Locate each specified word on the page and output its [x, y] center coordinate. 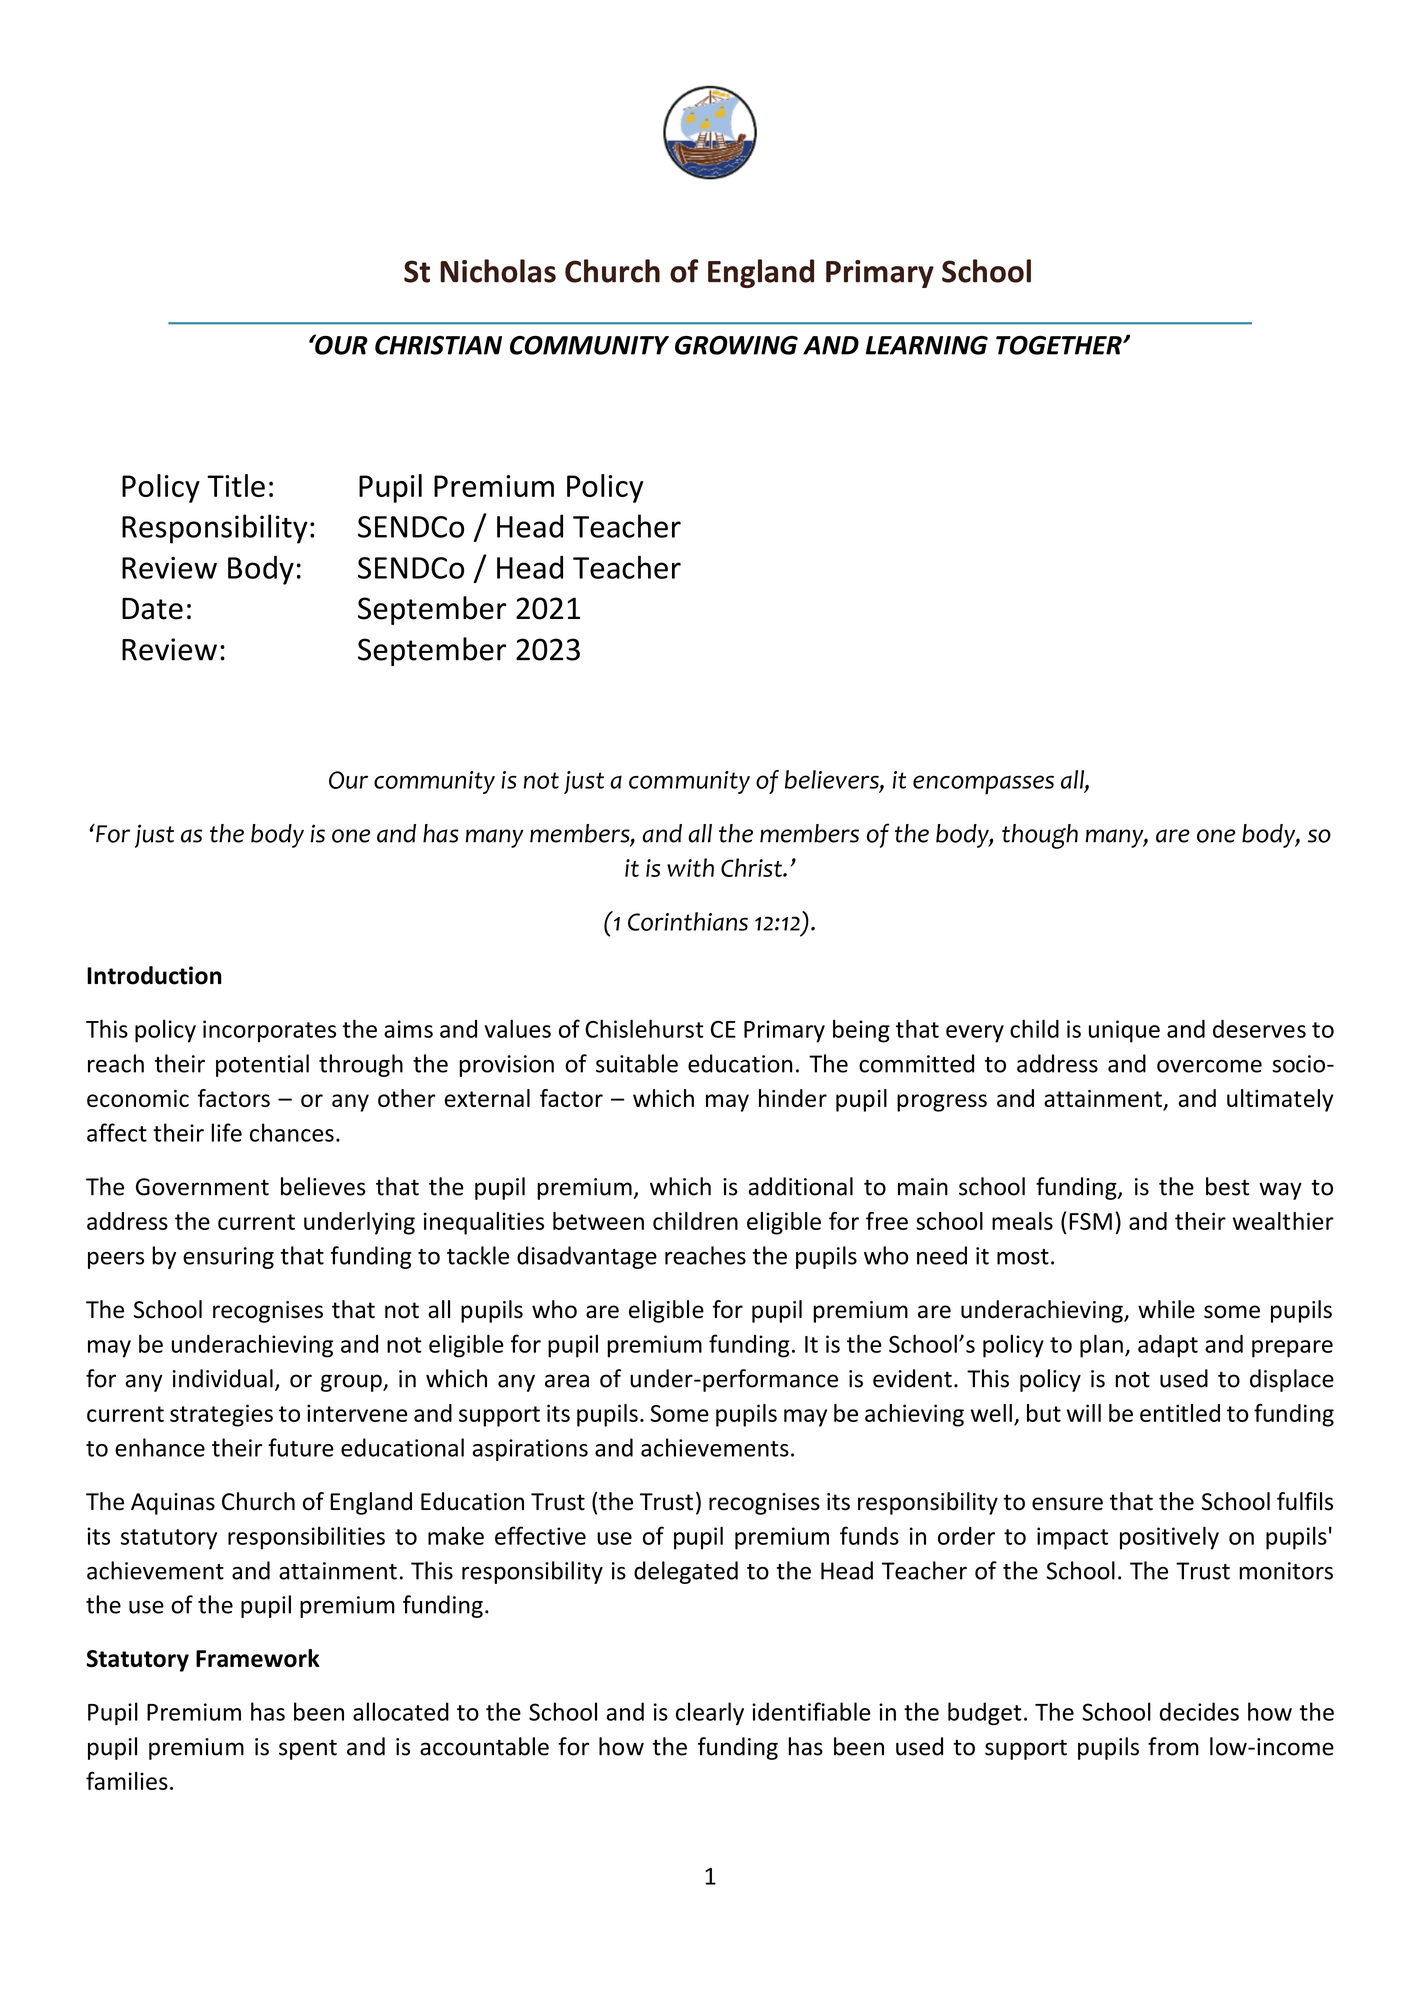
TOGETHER [1060, 345]
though [1040, 836]
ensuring [228, 1258]
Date [152, 609]
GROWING [736, 345]
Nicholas [498, 271]
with [690, 867]
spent [308, 1749]
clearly [710, 1713]
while [1166, 1309]
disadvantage [587, 1257]
